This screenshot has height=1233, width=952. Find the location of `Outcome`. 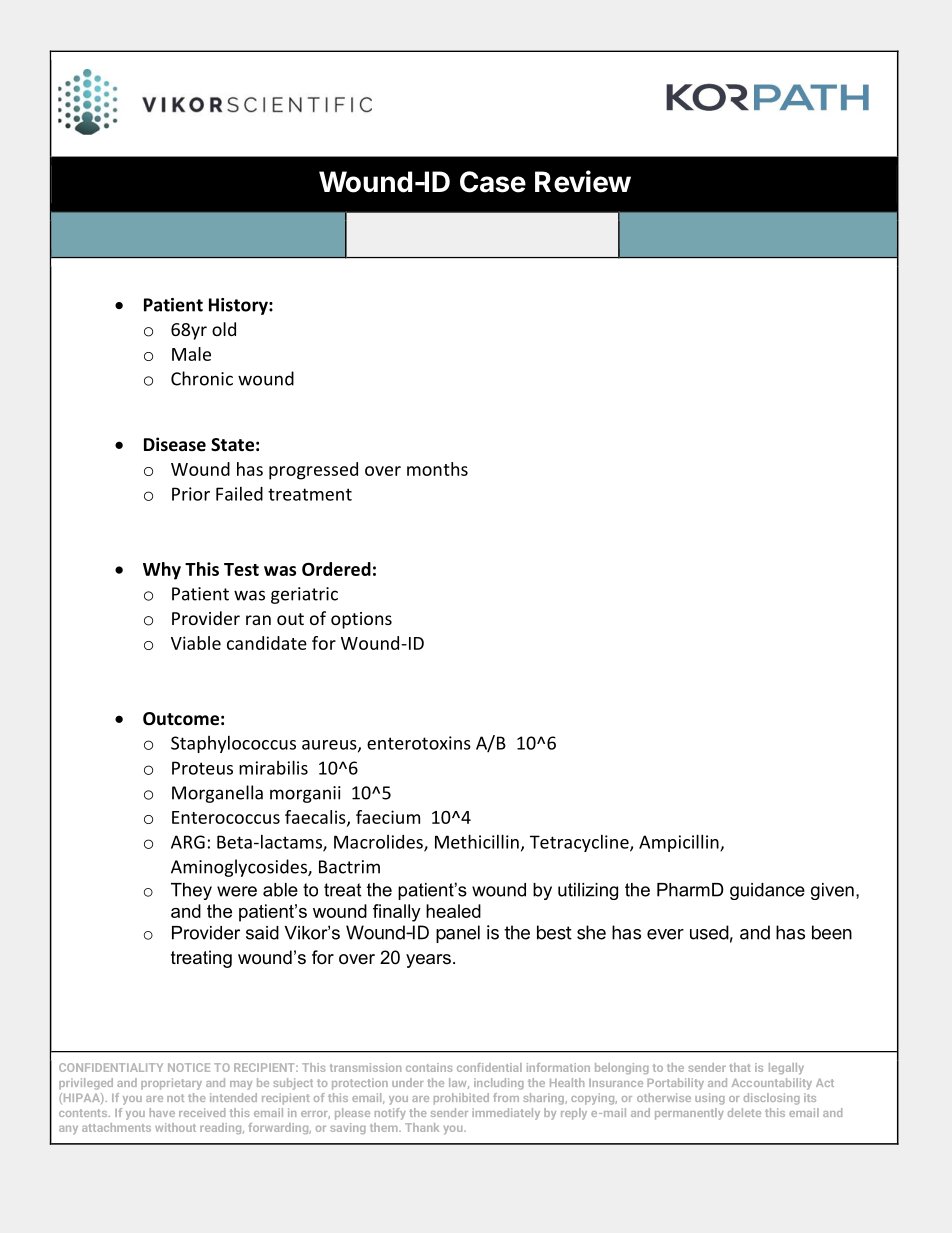

Outcome is located at coordinates (181, 719).
